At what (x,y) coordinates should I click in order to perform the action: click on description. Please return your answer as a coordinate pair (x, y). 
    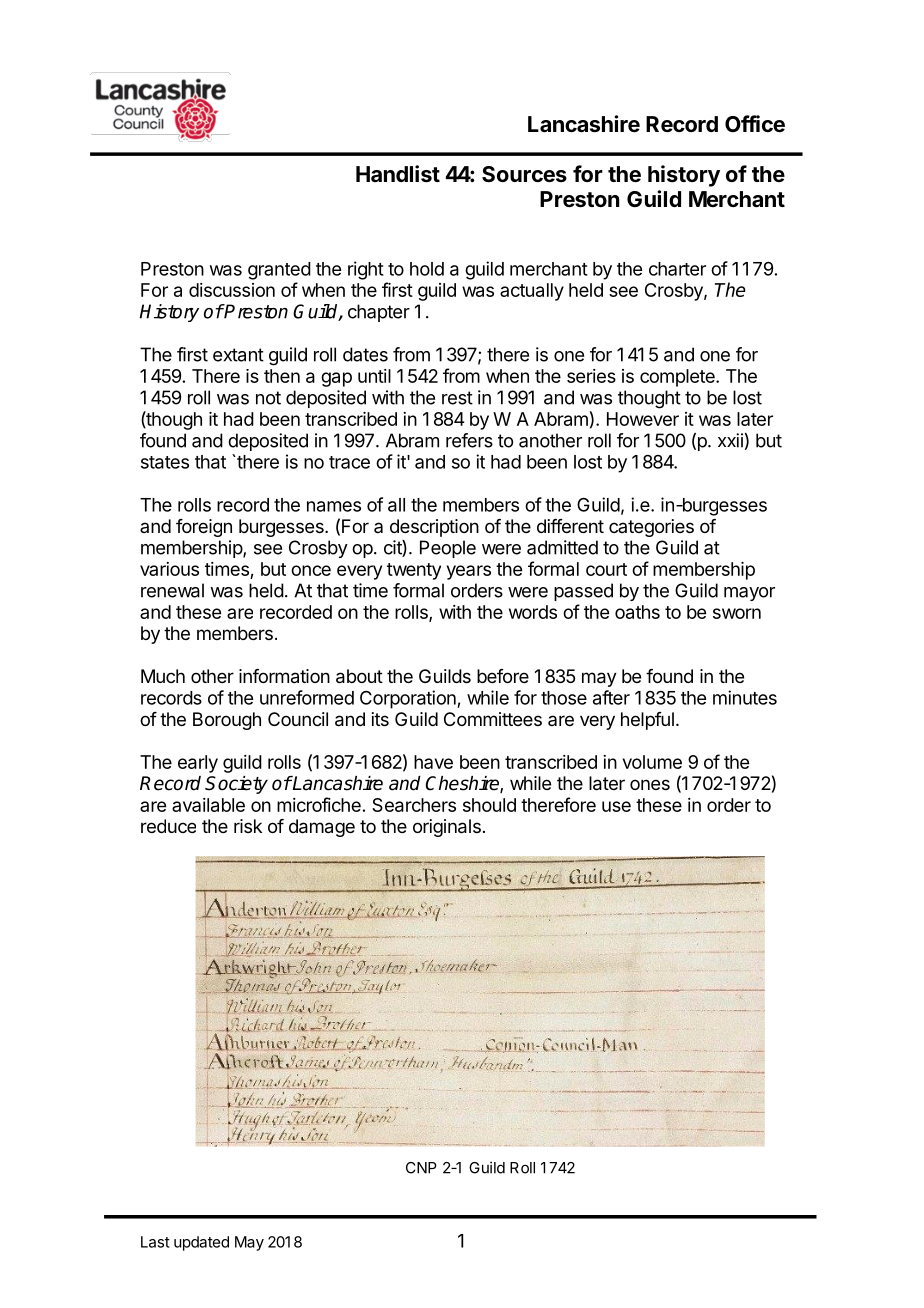
    Looking at the image, I should click on (434, 528).
